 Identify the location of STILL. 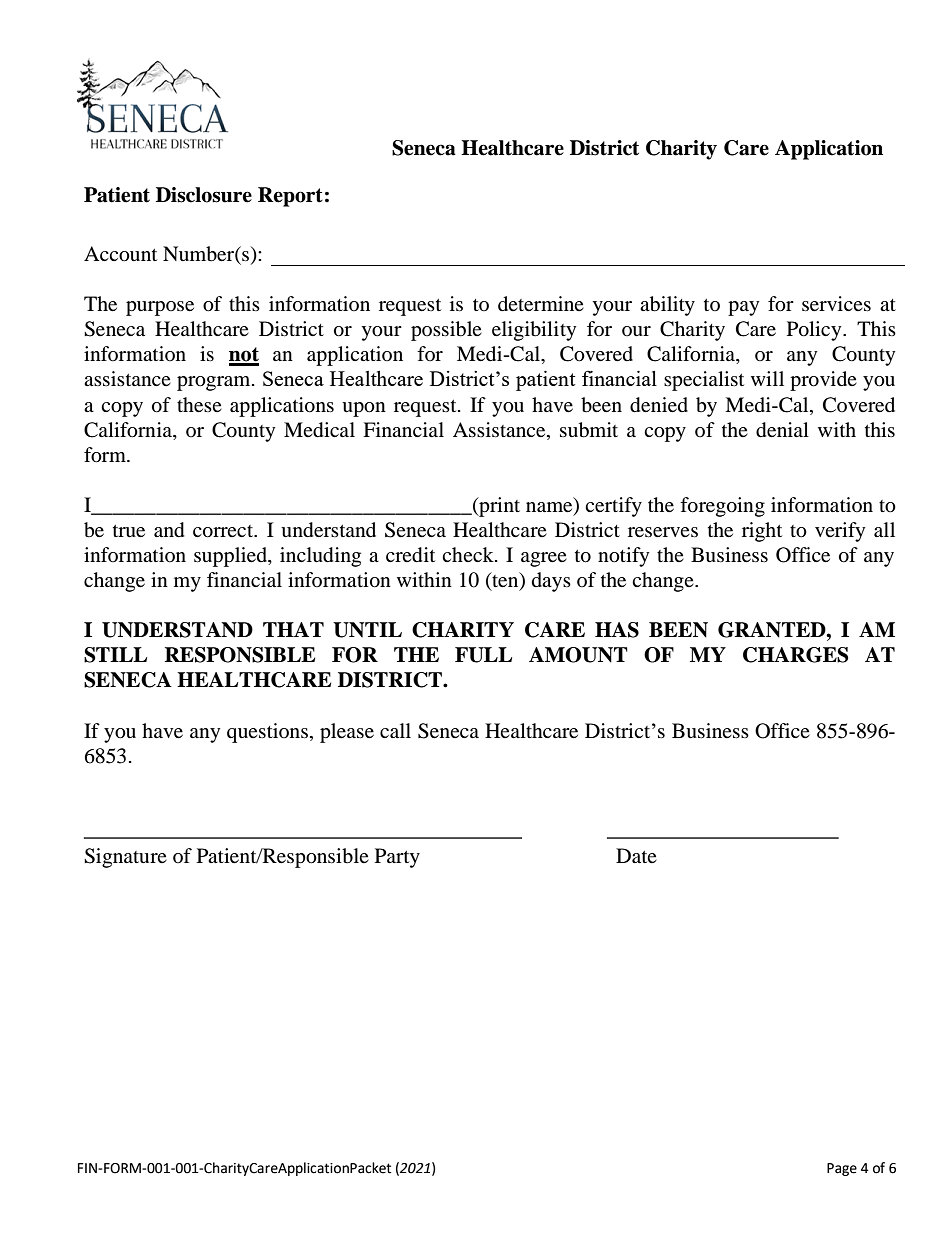
(115, 655).
